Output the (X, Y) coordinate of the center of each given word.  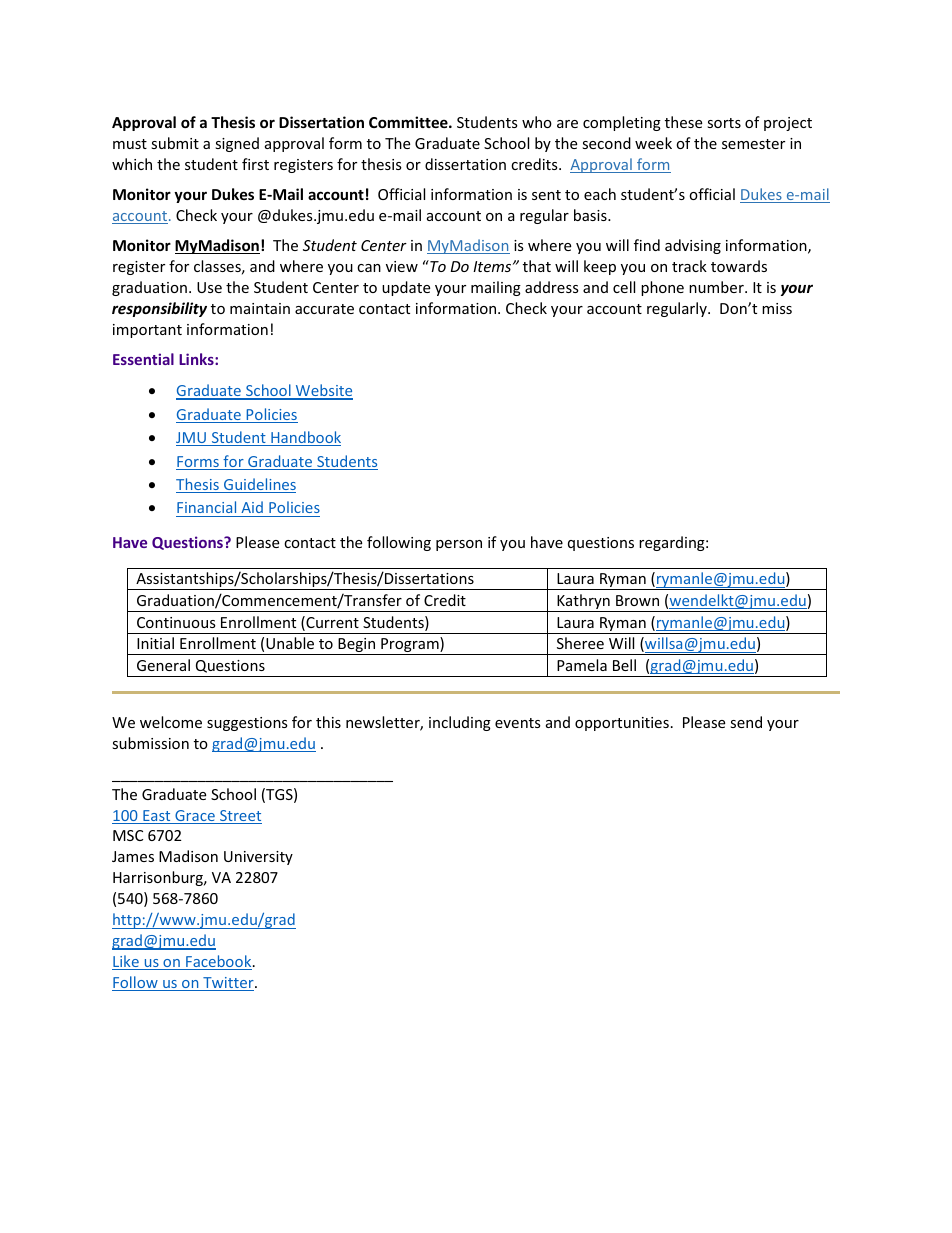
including (460, 723)
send (746, 722)
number (717, 287)
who (537, 122)
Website (323, 391)
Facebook (219, 962)
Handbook (305, 438)
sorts (724, 123)
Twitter (228, 984)
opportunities (622, 724)
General (163, 665)
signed (237, 144)
